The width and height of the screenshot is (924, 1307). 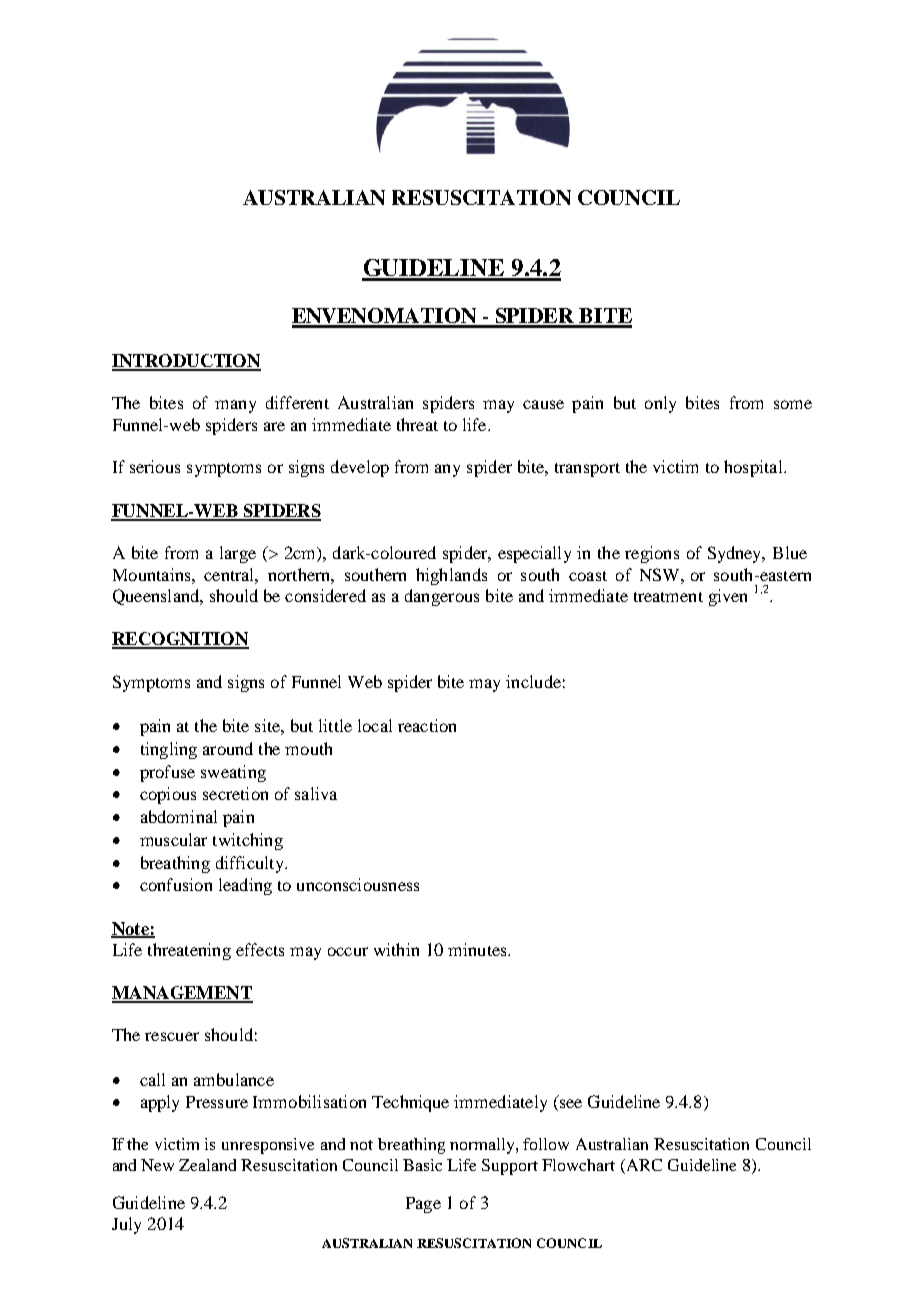 I want to click on Zealand, so click(x=207, y=1165).
